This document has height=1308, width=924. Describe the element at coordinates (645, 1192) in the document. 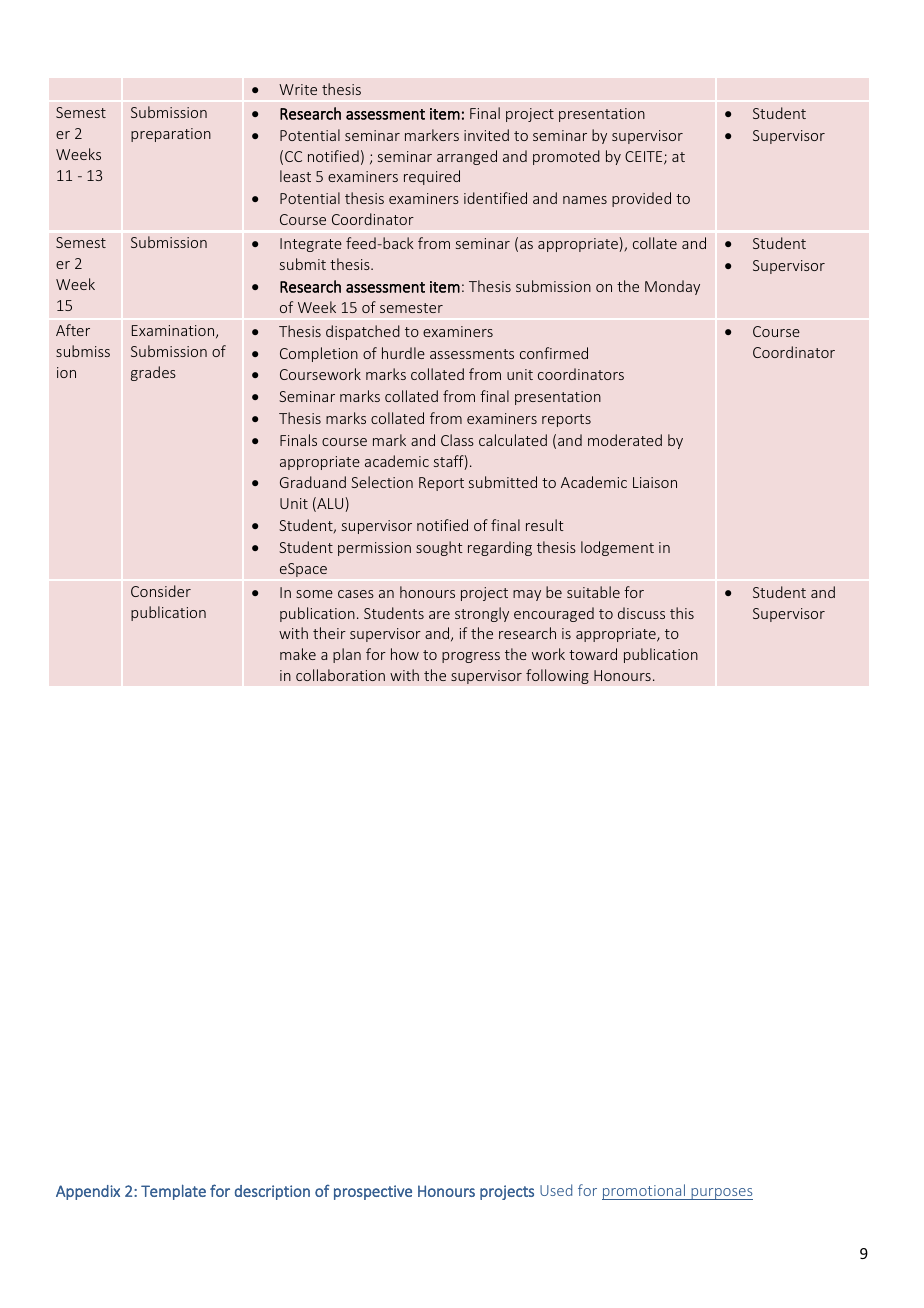

I see `promotional` at that location.
